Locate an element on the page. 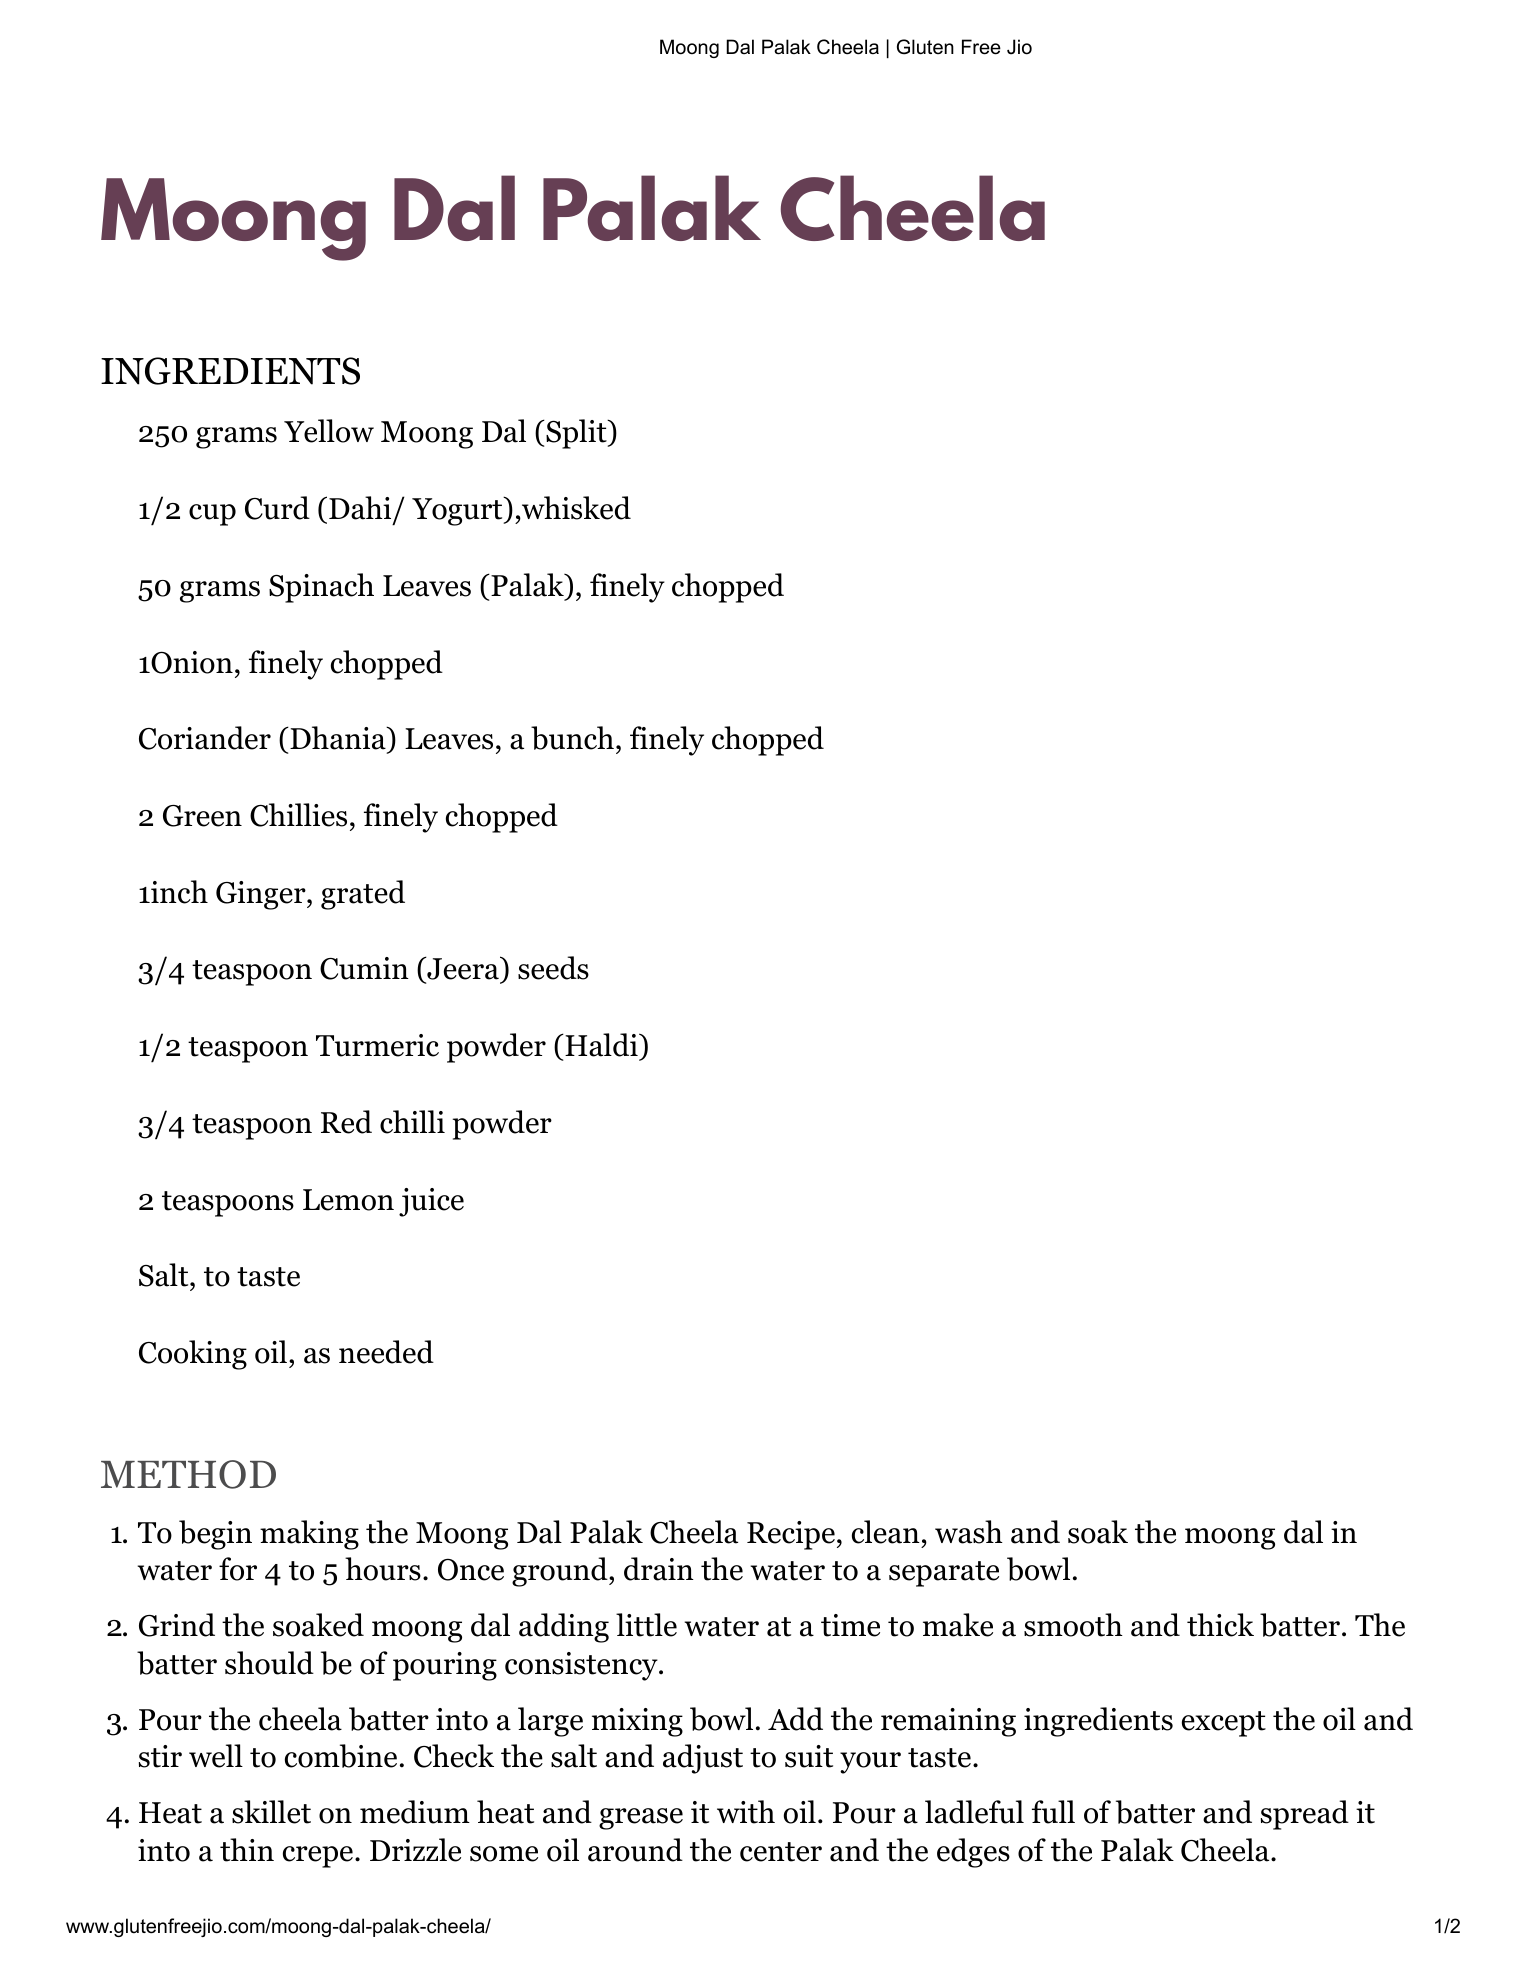 The height and width of the image is (1976, 1527). Turmeric is located at coordinates (377, 1045).
